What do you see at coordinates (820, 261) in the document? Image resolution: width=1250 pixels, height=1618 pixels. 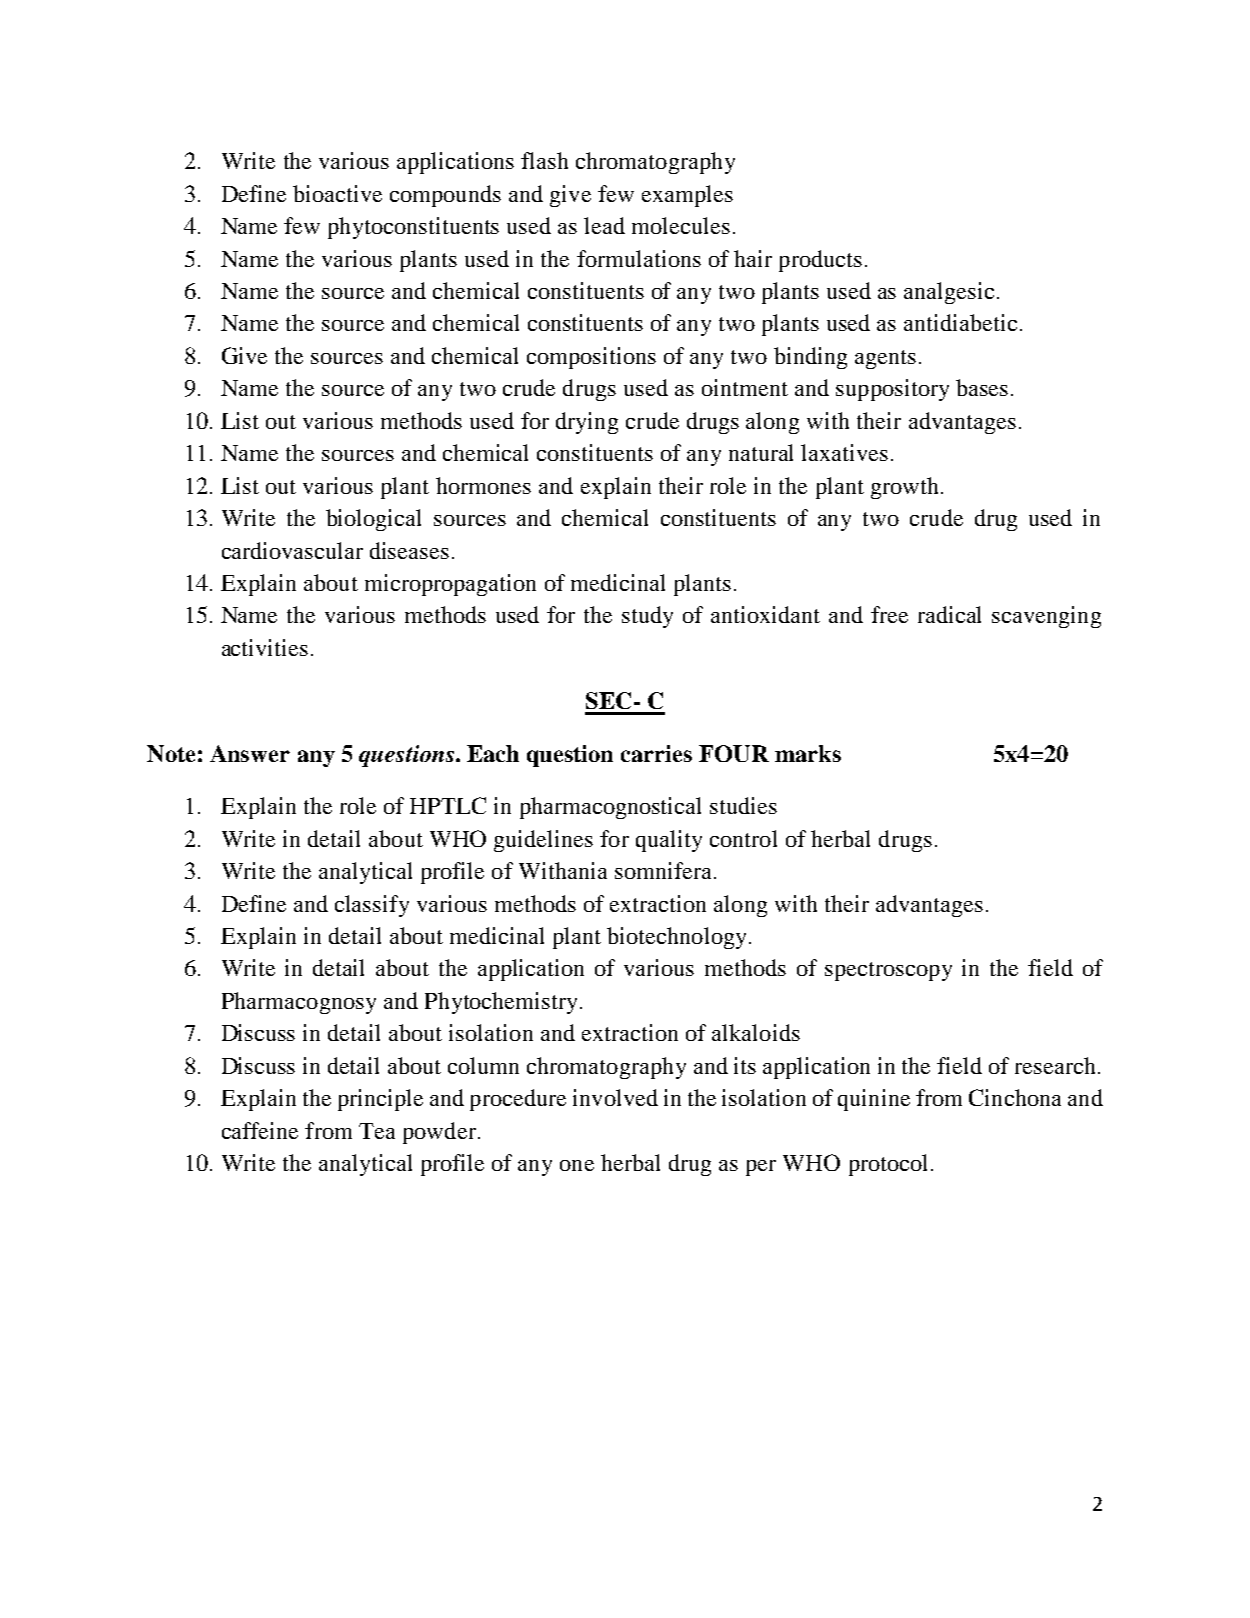 I see `products` at bounding box center [820, 261].
